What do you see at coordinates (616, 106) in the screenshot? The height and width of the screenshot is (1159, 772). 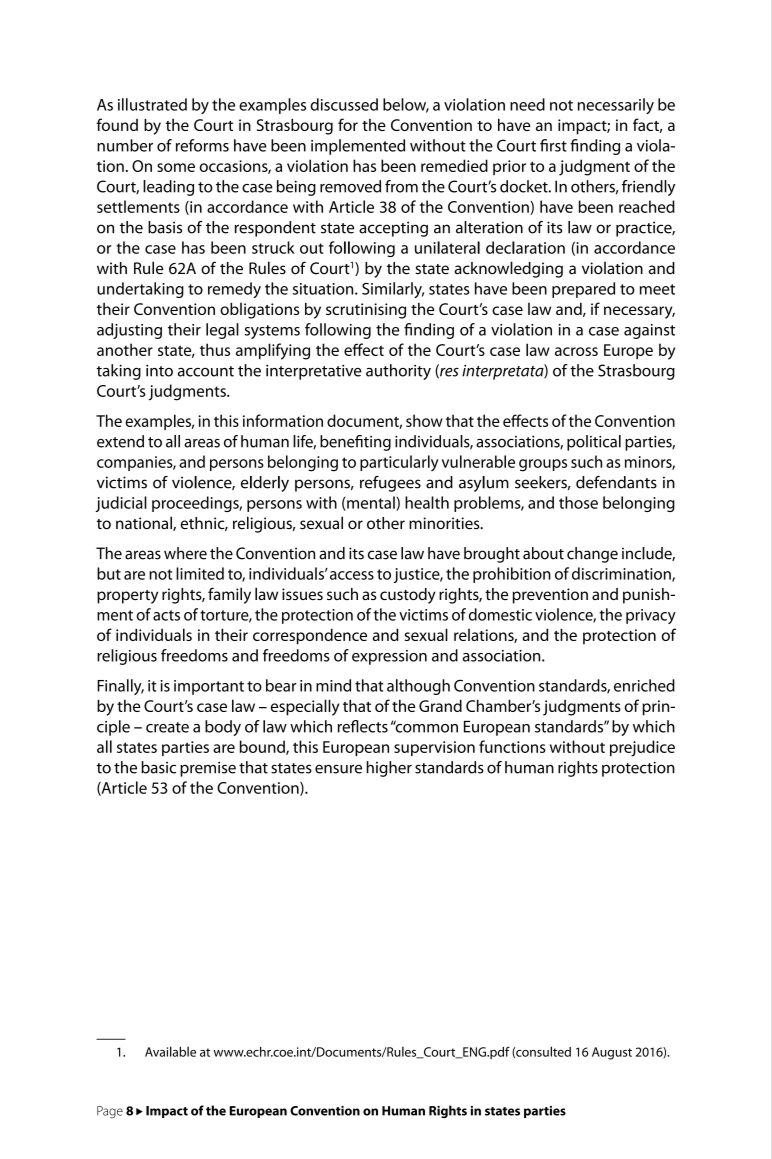 I see `necessarily` at bounding box center [616, 106].
